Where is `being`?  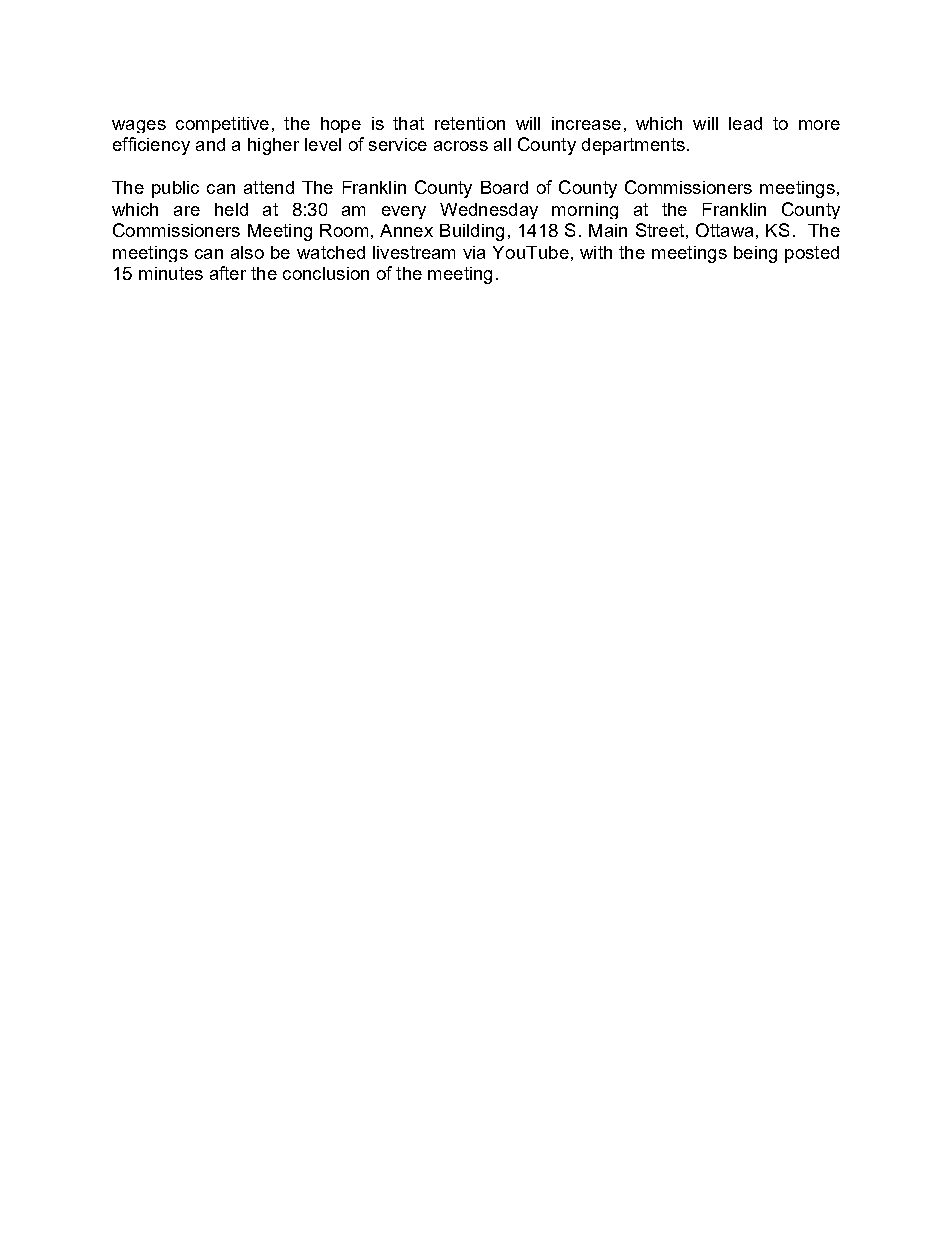
being is located at coordinates (755, 254).
